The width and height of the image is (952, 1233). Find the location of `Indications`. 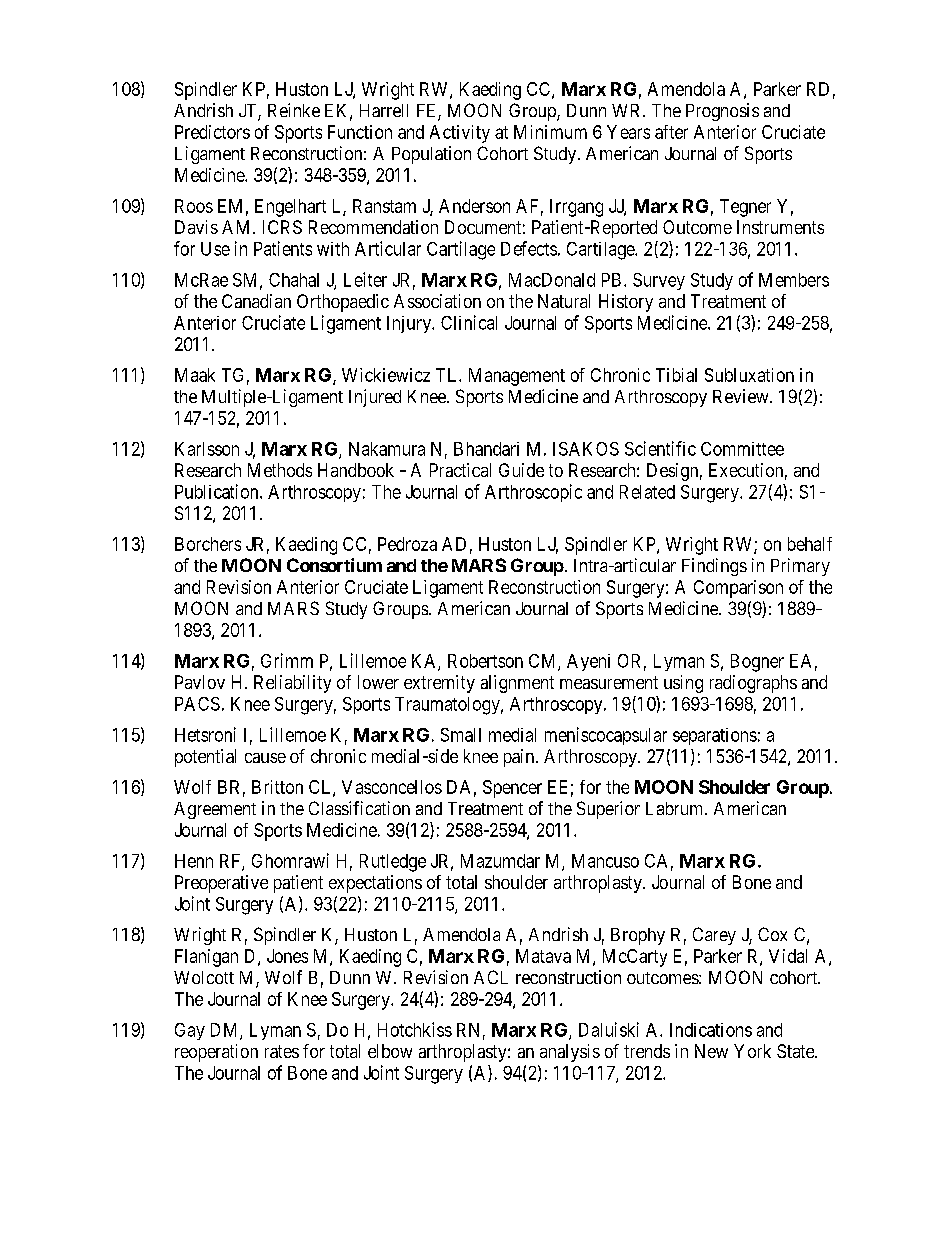

Indications is located at coordinates (711, 1030).
